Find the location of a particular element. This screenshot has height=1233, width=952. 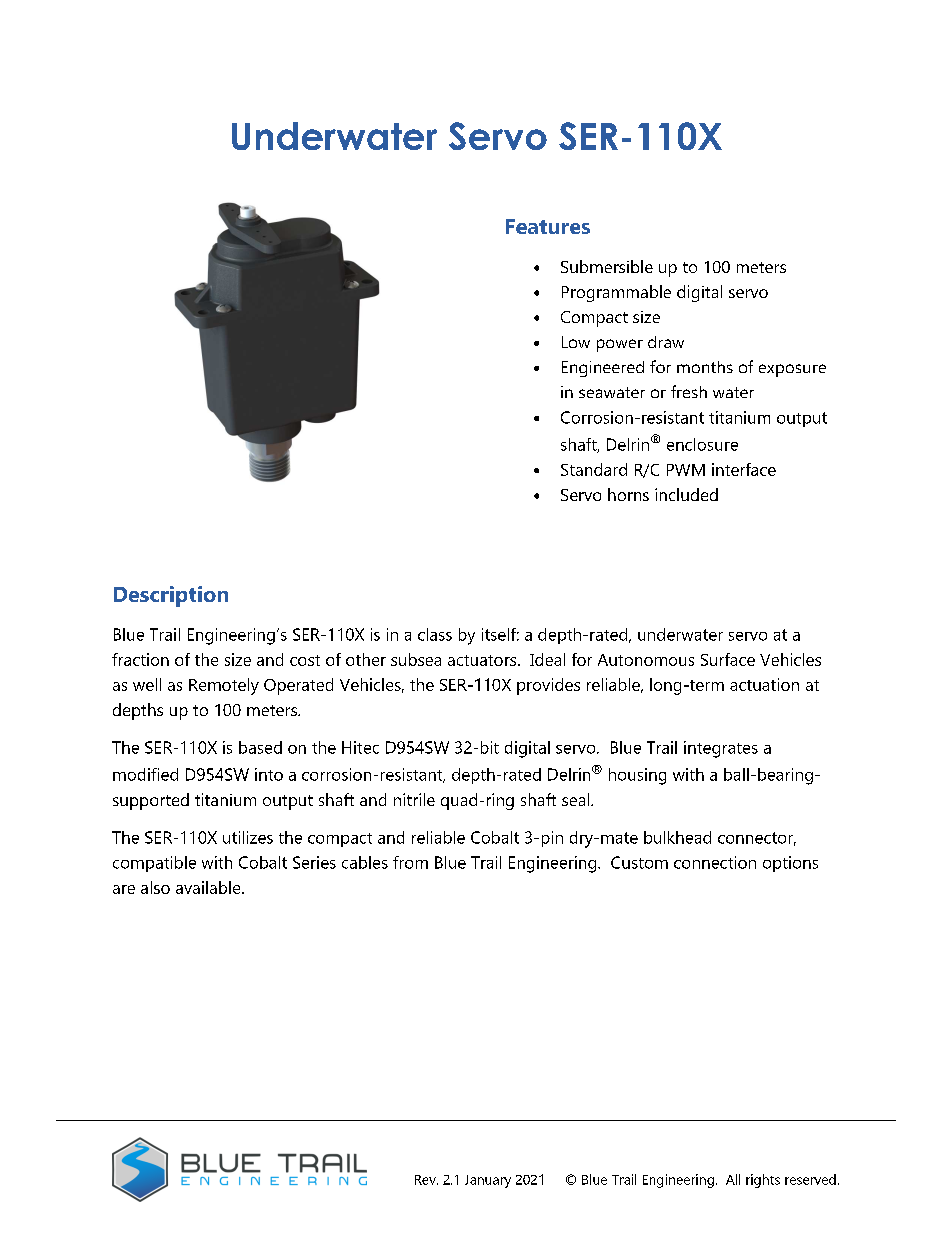

Programmable is located at coordinates (616, 293).
